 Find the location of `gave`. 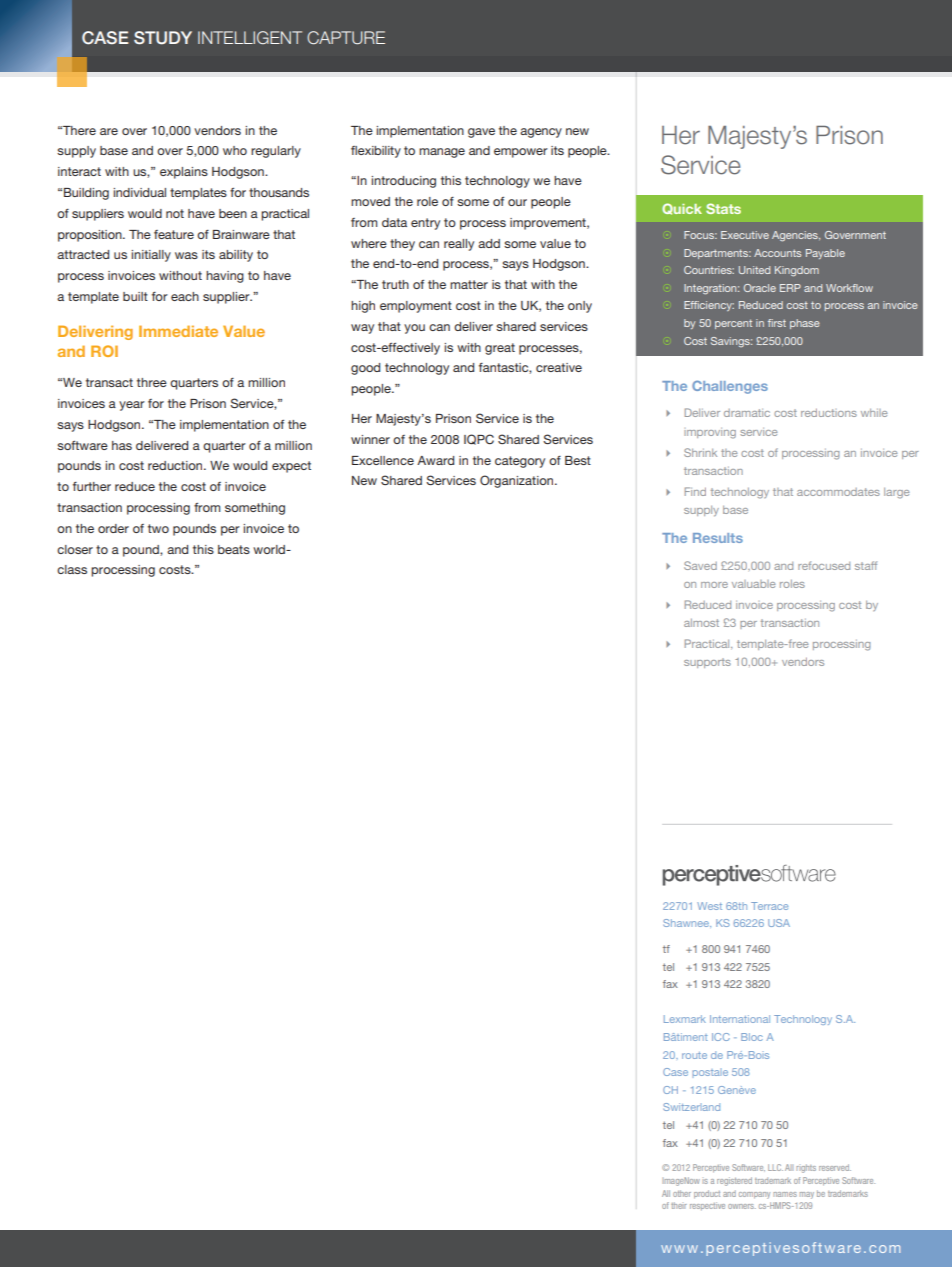

gave is located at coordinates (481, 133).
